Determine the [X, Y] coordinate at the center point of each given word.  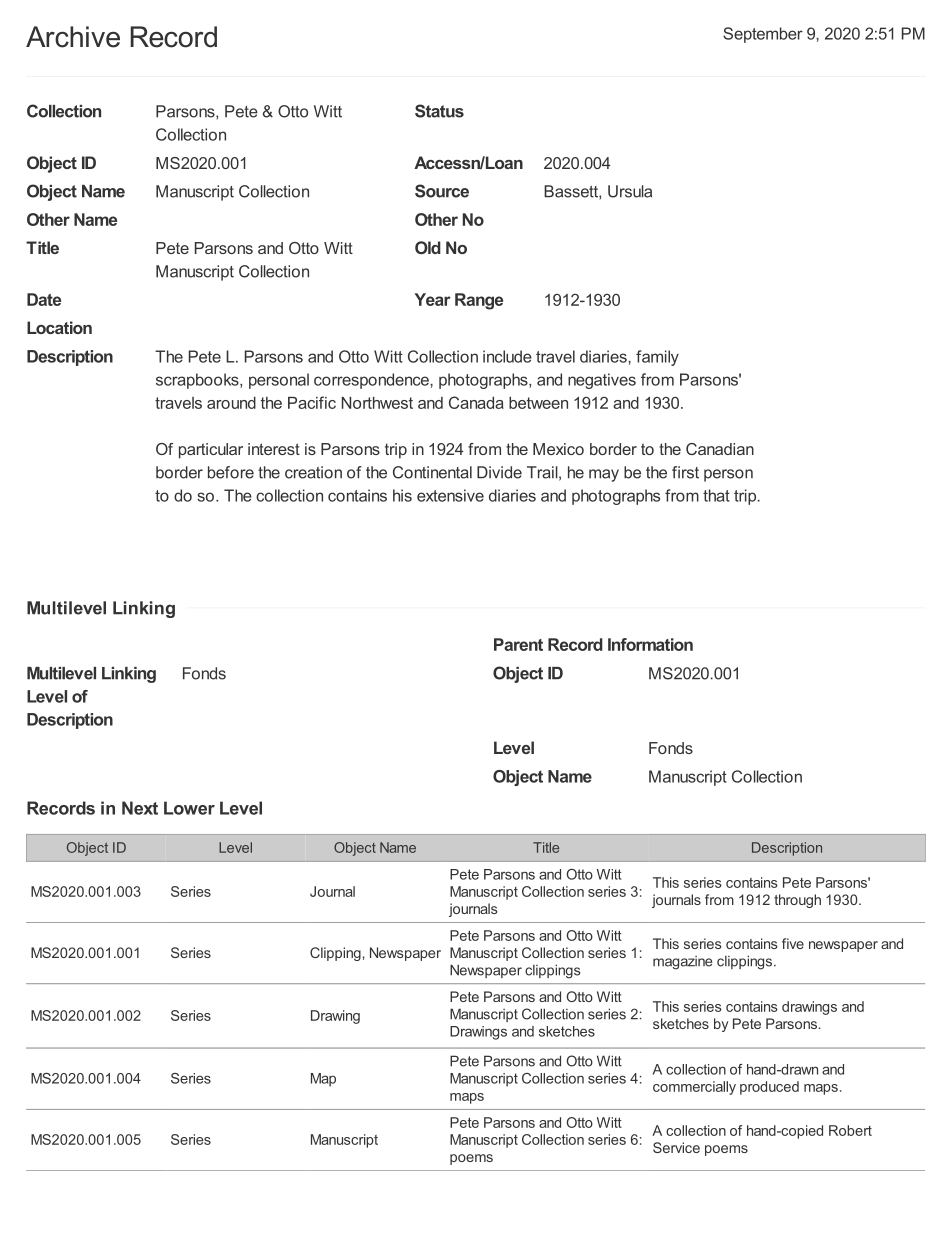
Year [433, 299]
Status [439, 111]
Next [140, 808]
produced [769, 1088]
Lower [189, 808]
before [231, 472]
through [797, 901]
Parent [518, 644]
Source [442, 191]
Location [59, 327]
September [763, 35]
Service [676, 1147]
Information [650, 644]
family [657, 358]
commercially [694, 1088]
